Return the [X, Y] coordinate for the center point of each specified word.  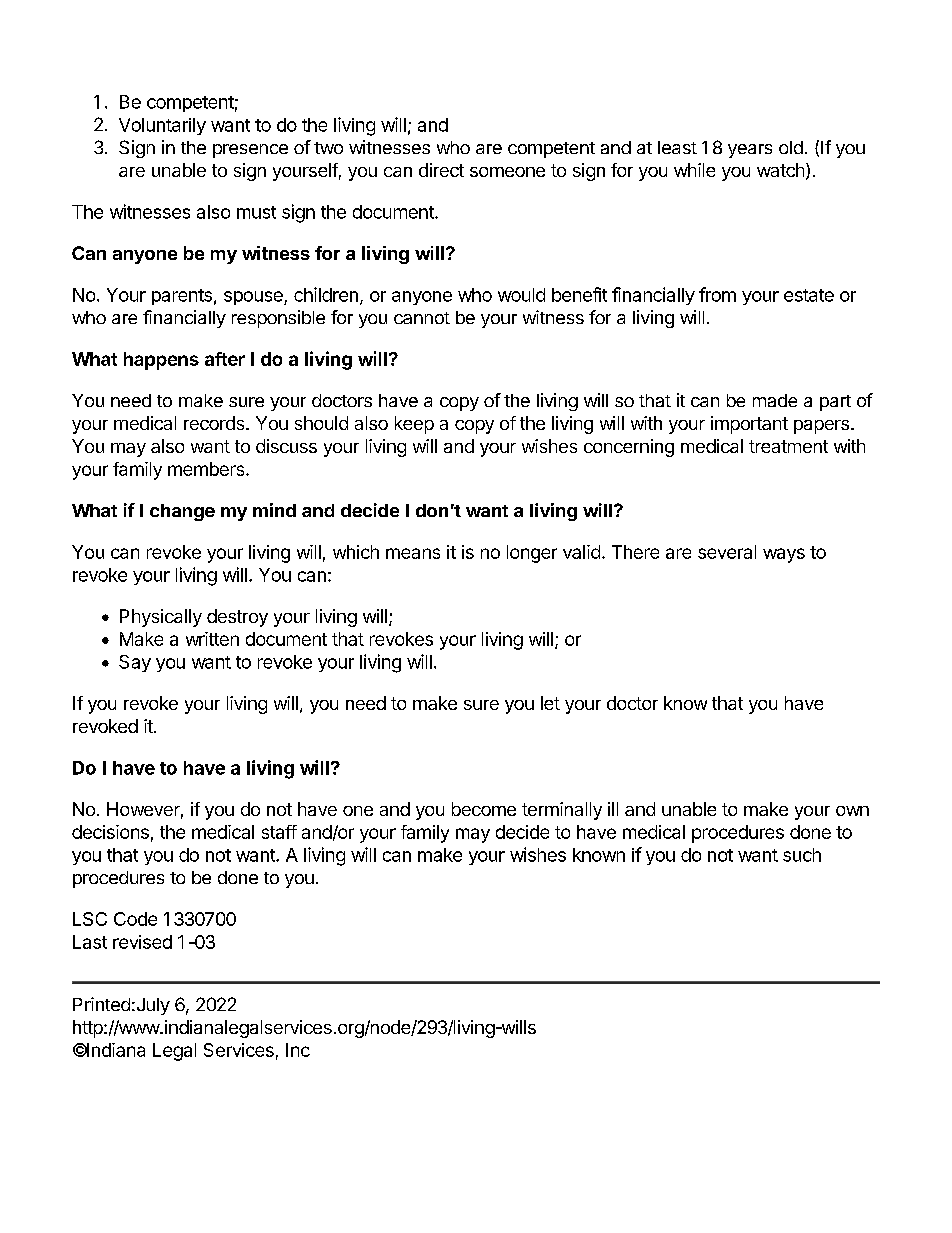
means [413, 553]
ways [784, 555]
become [484, 809]
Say [135, 663]
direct [441, 170]
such [802, 855]
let [550, 703]
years [750, 151]
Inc [298, 1050]
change [182, 512]
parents [182, 297]
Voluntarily [162, 126]
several [727, 552]
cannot [422, 318]
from [717, 294]
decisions [110, 832]
